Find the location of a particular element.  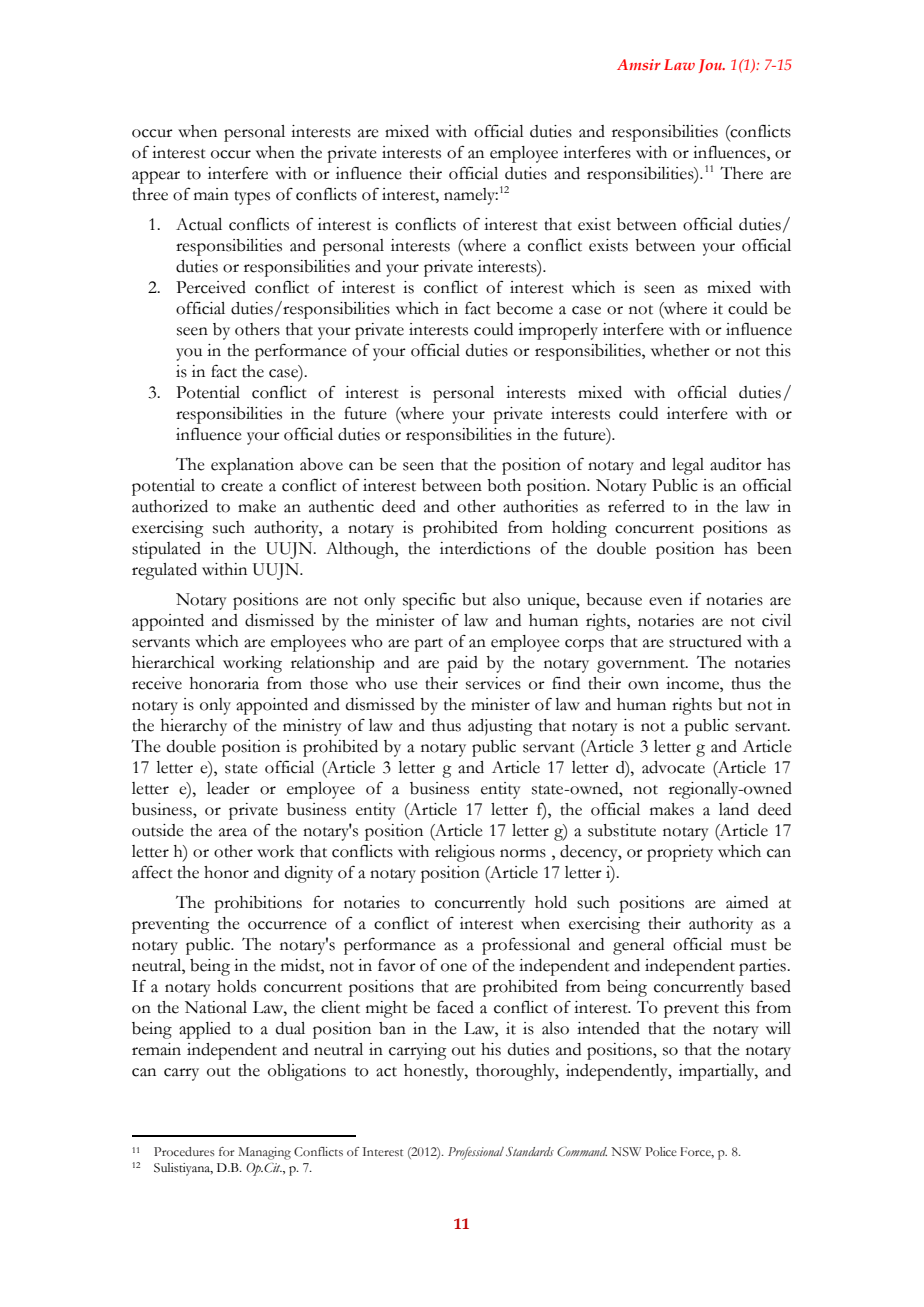

become is located at coordinates (524, 308).
